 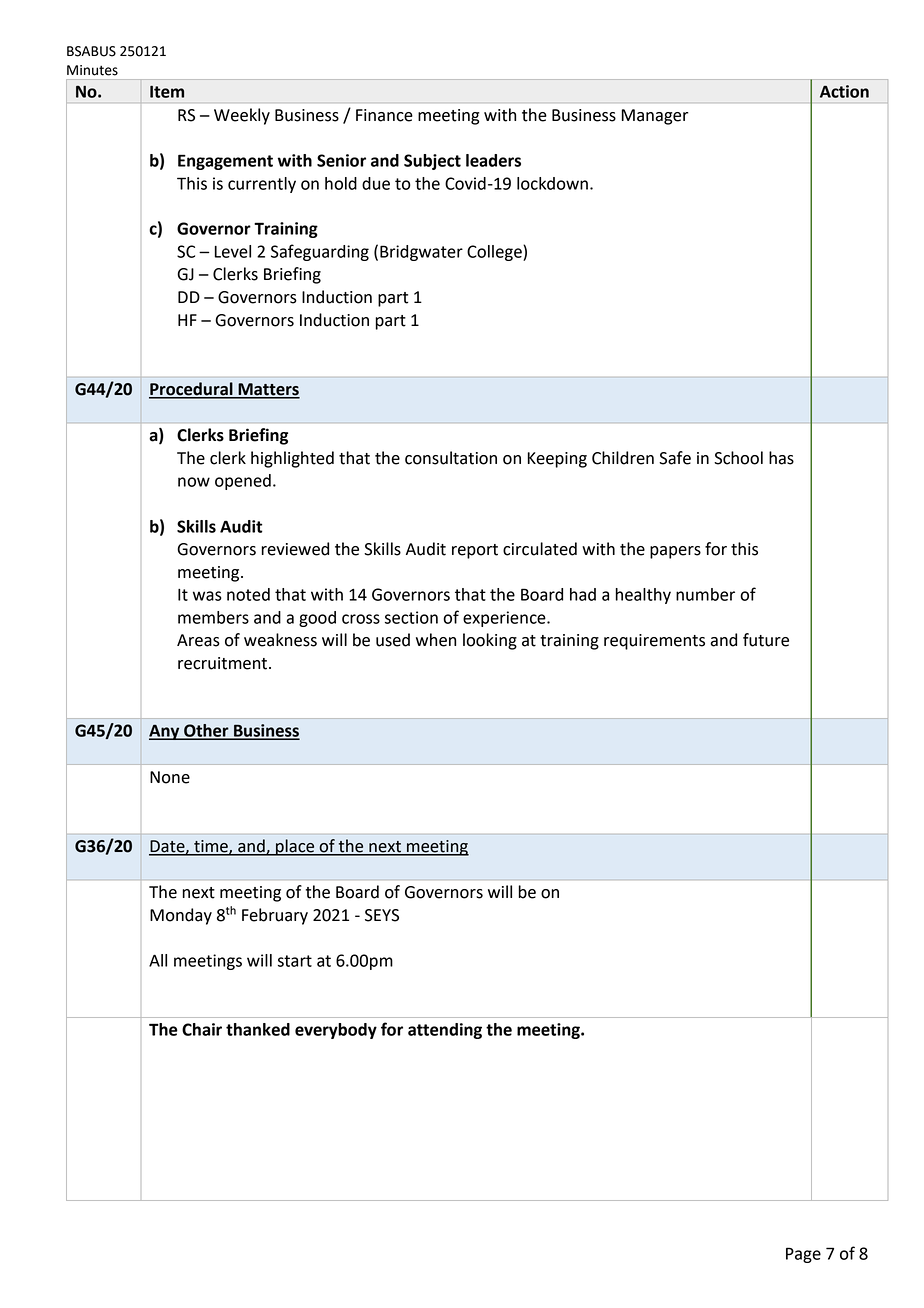 What do you see at coordinates (844, 91) in the screenshot?
I see `Action` at bounding box center [844, 91].
